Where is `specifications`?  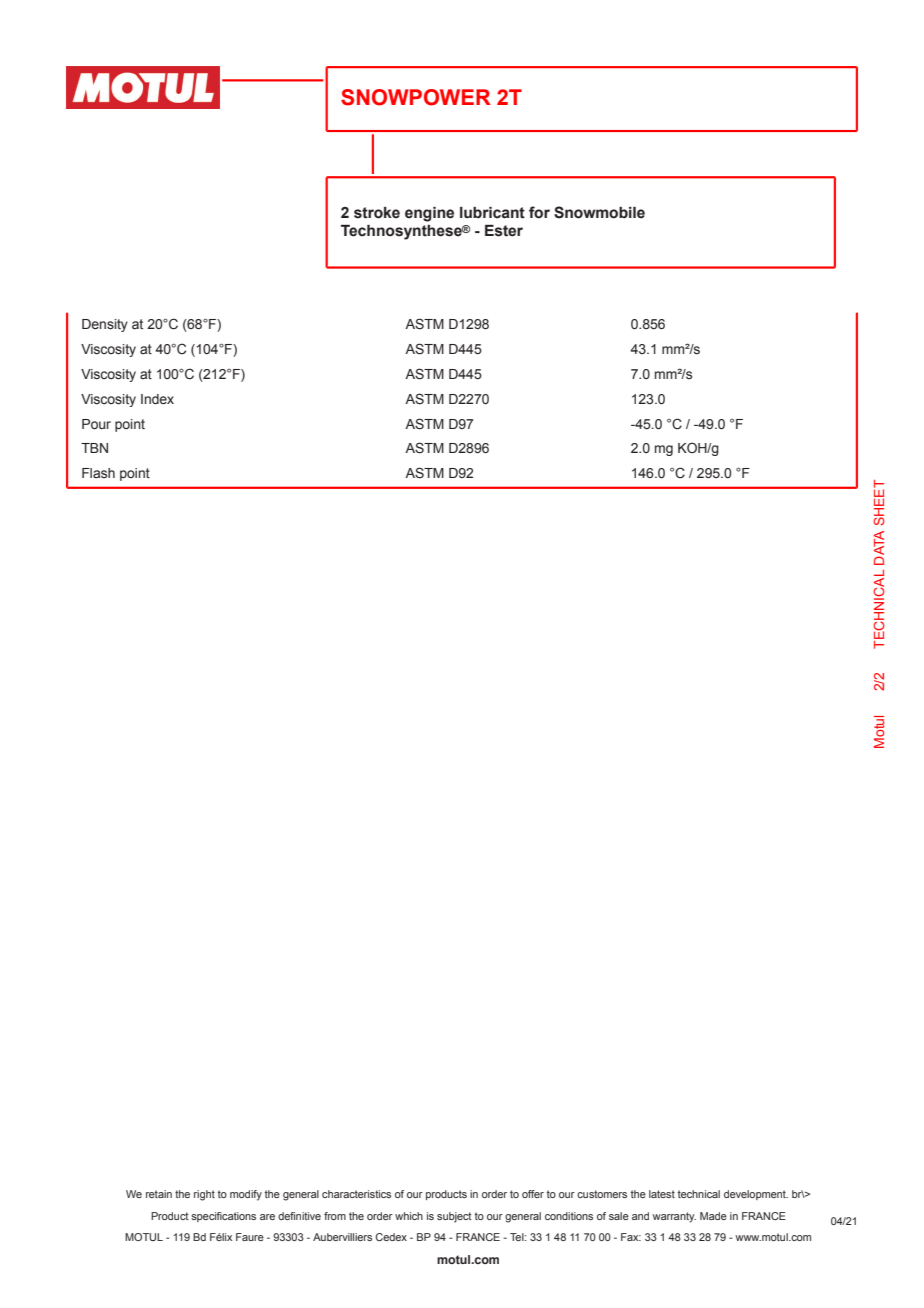 specifications is located at coordinates (223, 1217).
